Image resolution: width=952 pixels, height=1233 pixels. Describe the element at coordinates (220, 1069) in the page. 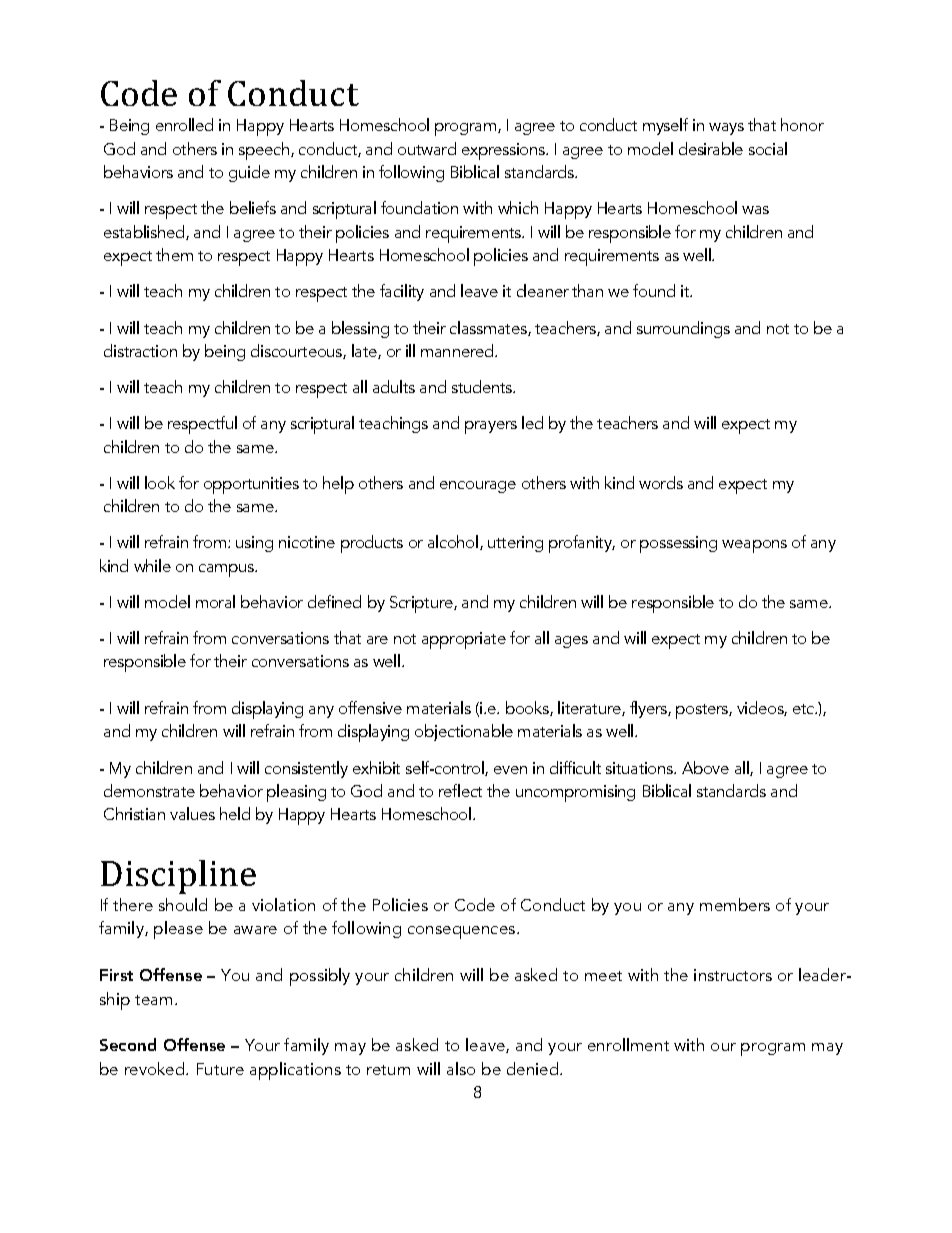

I see `Future` at that location.
